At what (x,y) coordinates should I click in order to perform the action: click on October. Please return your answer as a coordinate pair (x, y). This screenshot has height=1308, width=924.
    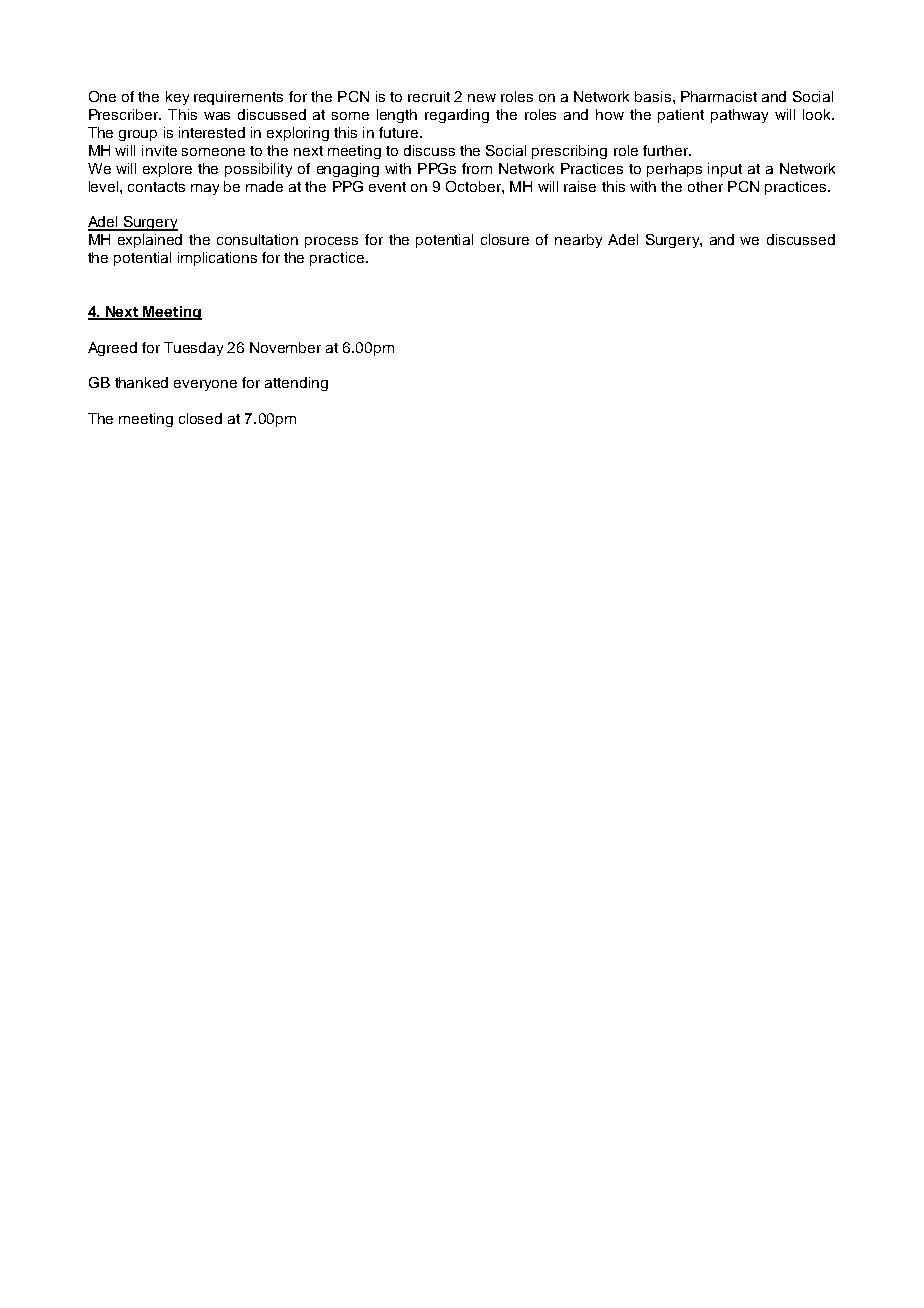
    Looking at the image, I should click on (474, 186).
